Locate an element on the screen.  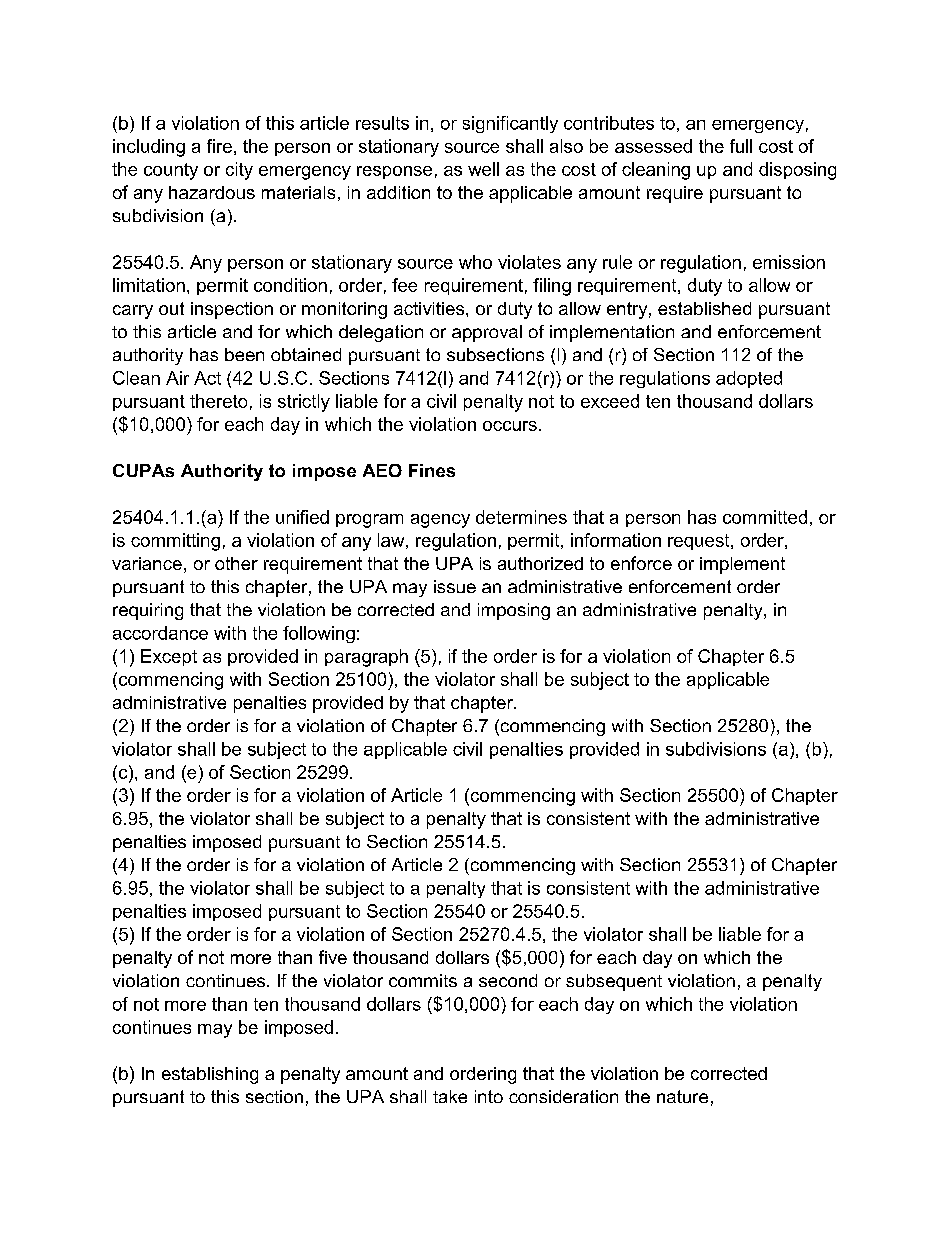
full is located at coordinates (741, 146).
